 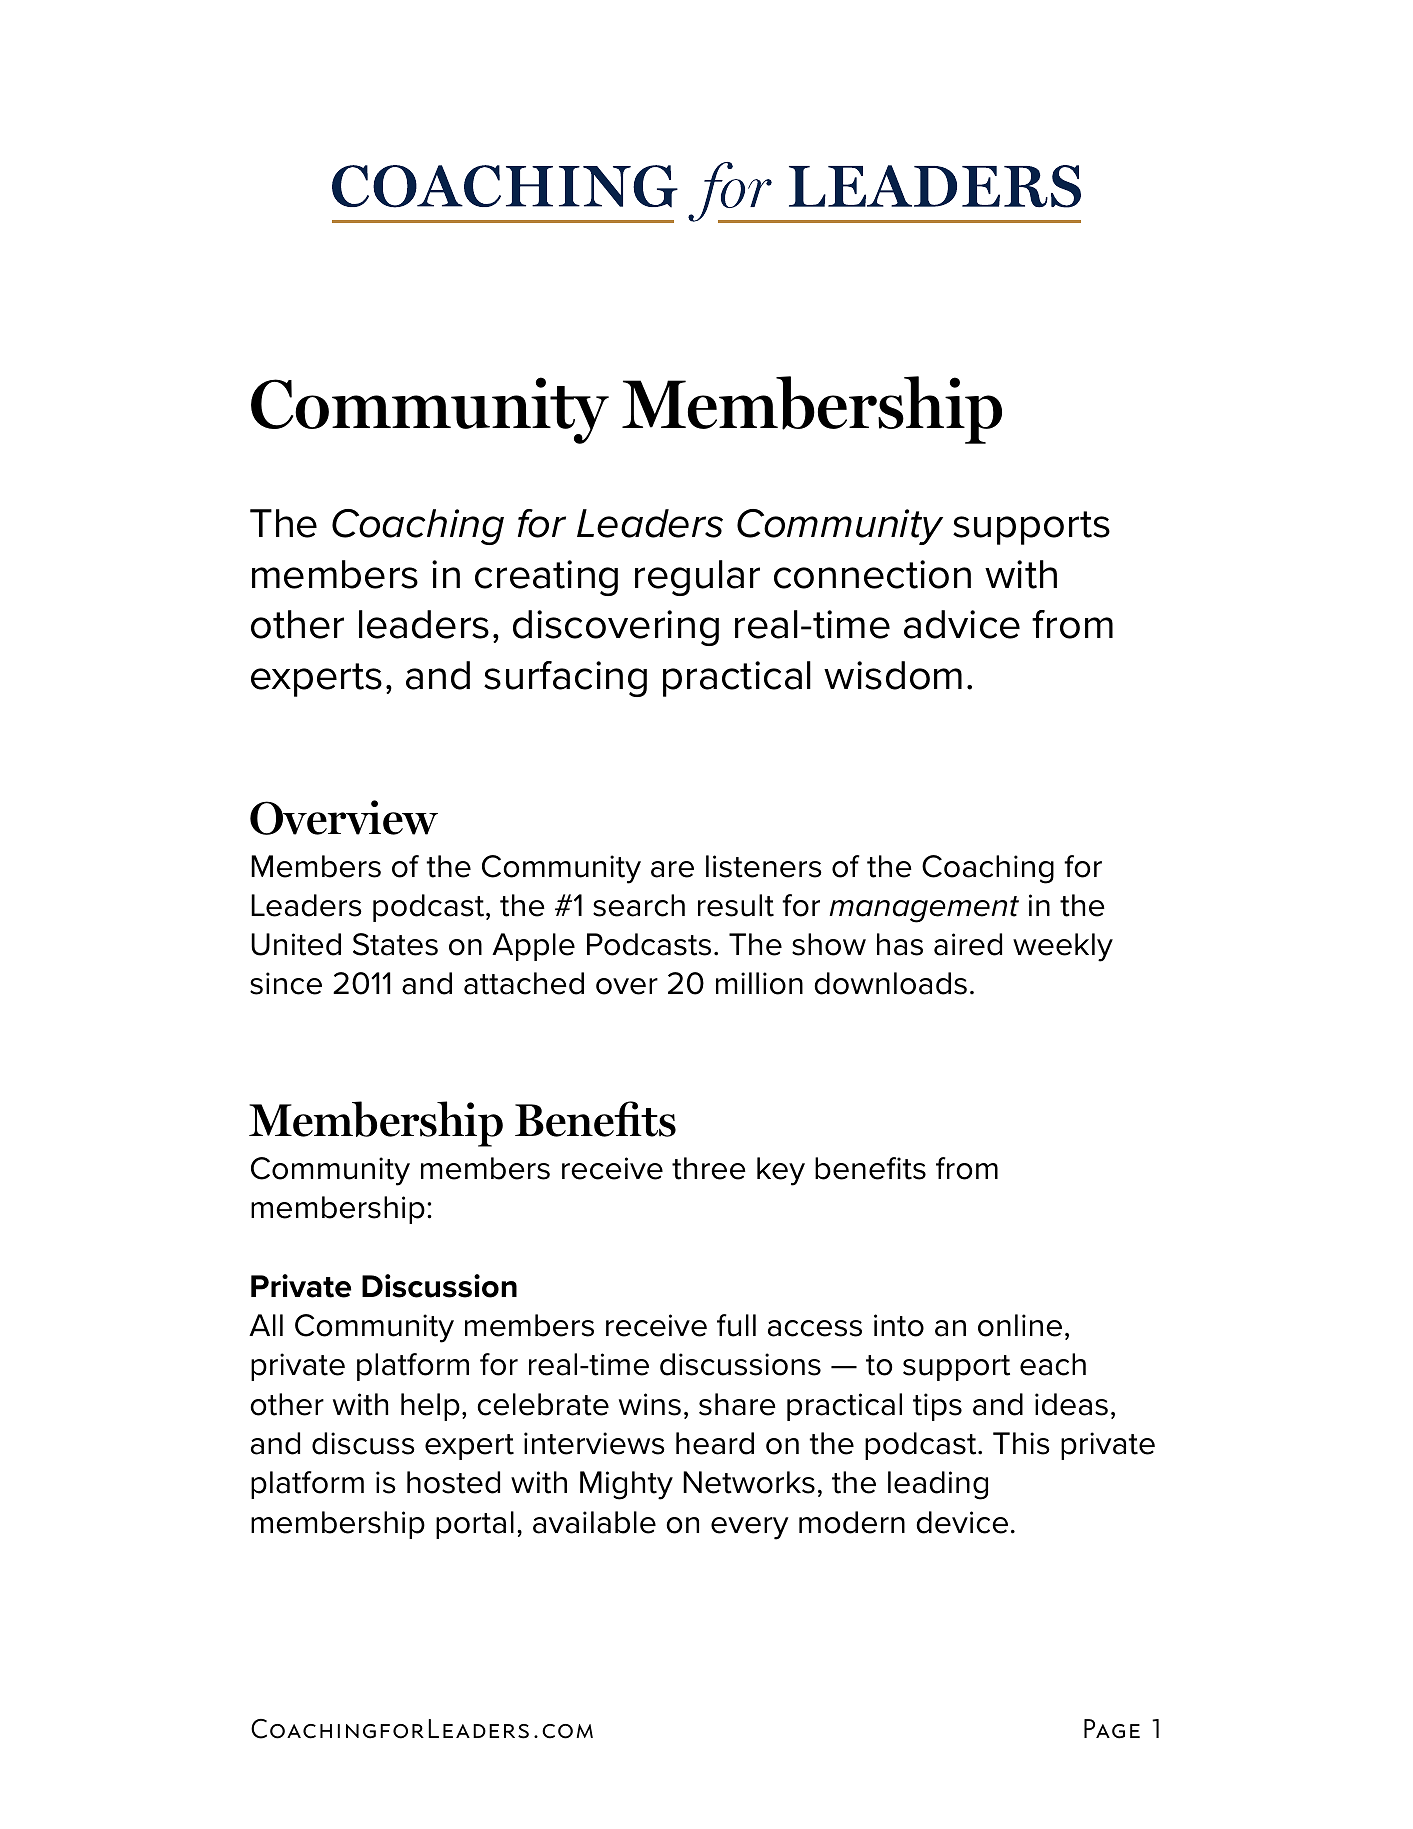 I want to click on million, so click(x=759, y=983).
